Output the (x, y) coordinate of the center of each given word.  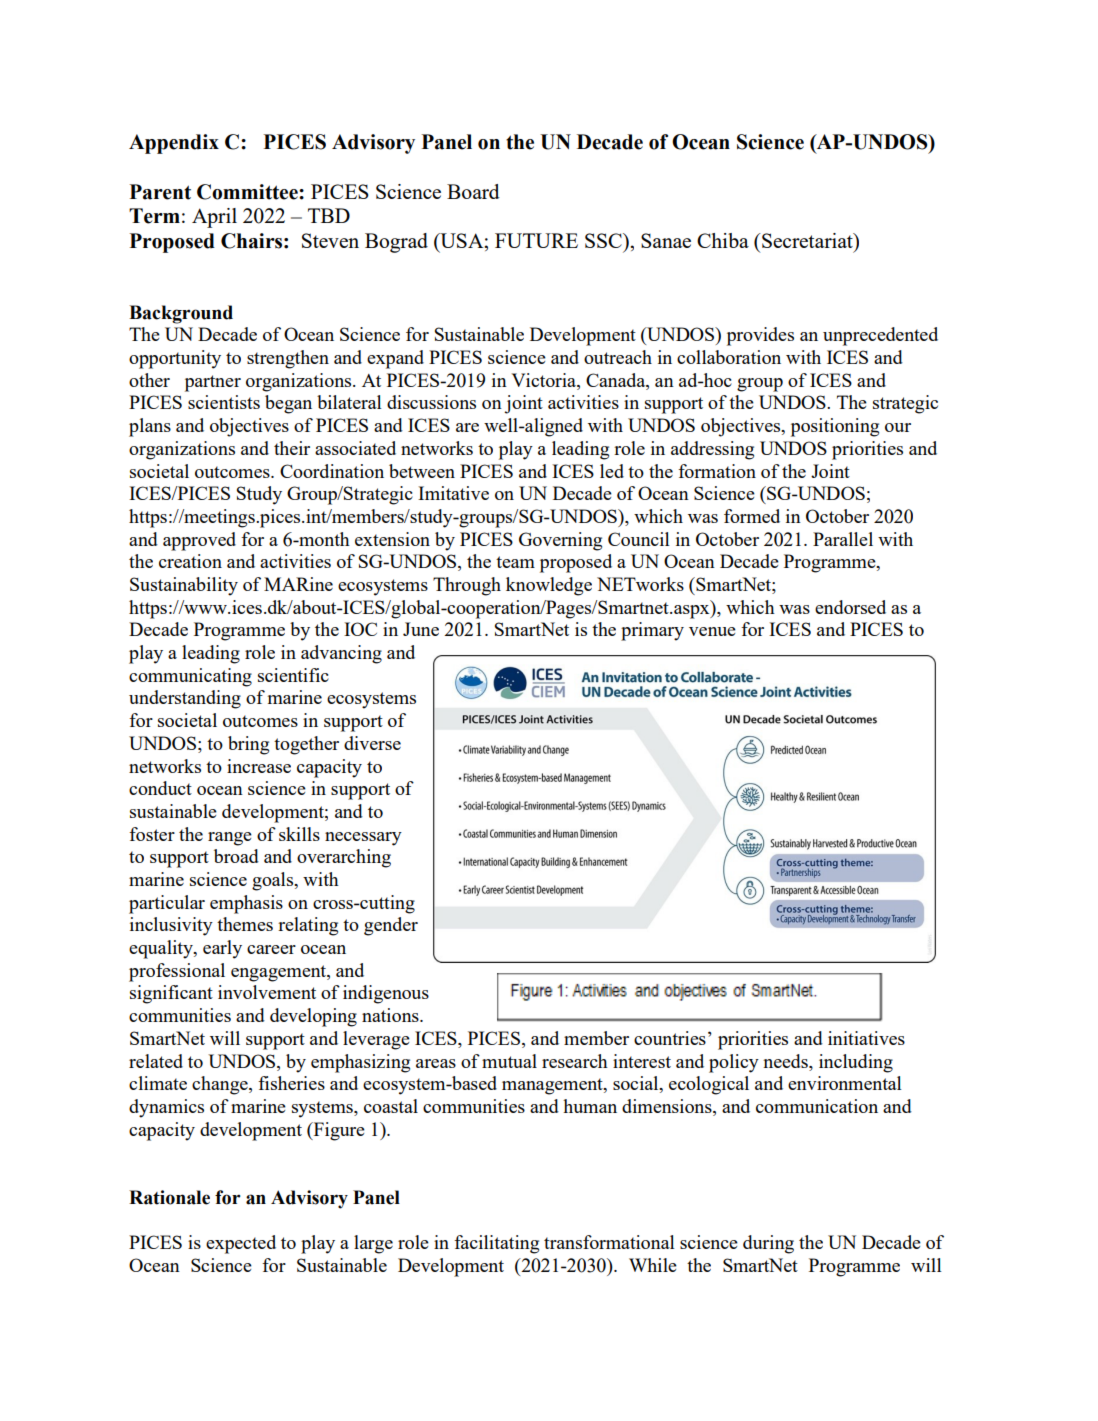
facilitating (496, 1244)
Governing (560, 541)
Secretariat (808, 240)
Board (473, 191)
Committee (248, 192)
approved (199, 541)
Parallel (843, 539)
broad (236, 856)
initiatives (866, 1038)
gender (391, 926)
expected (241, 1244)
